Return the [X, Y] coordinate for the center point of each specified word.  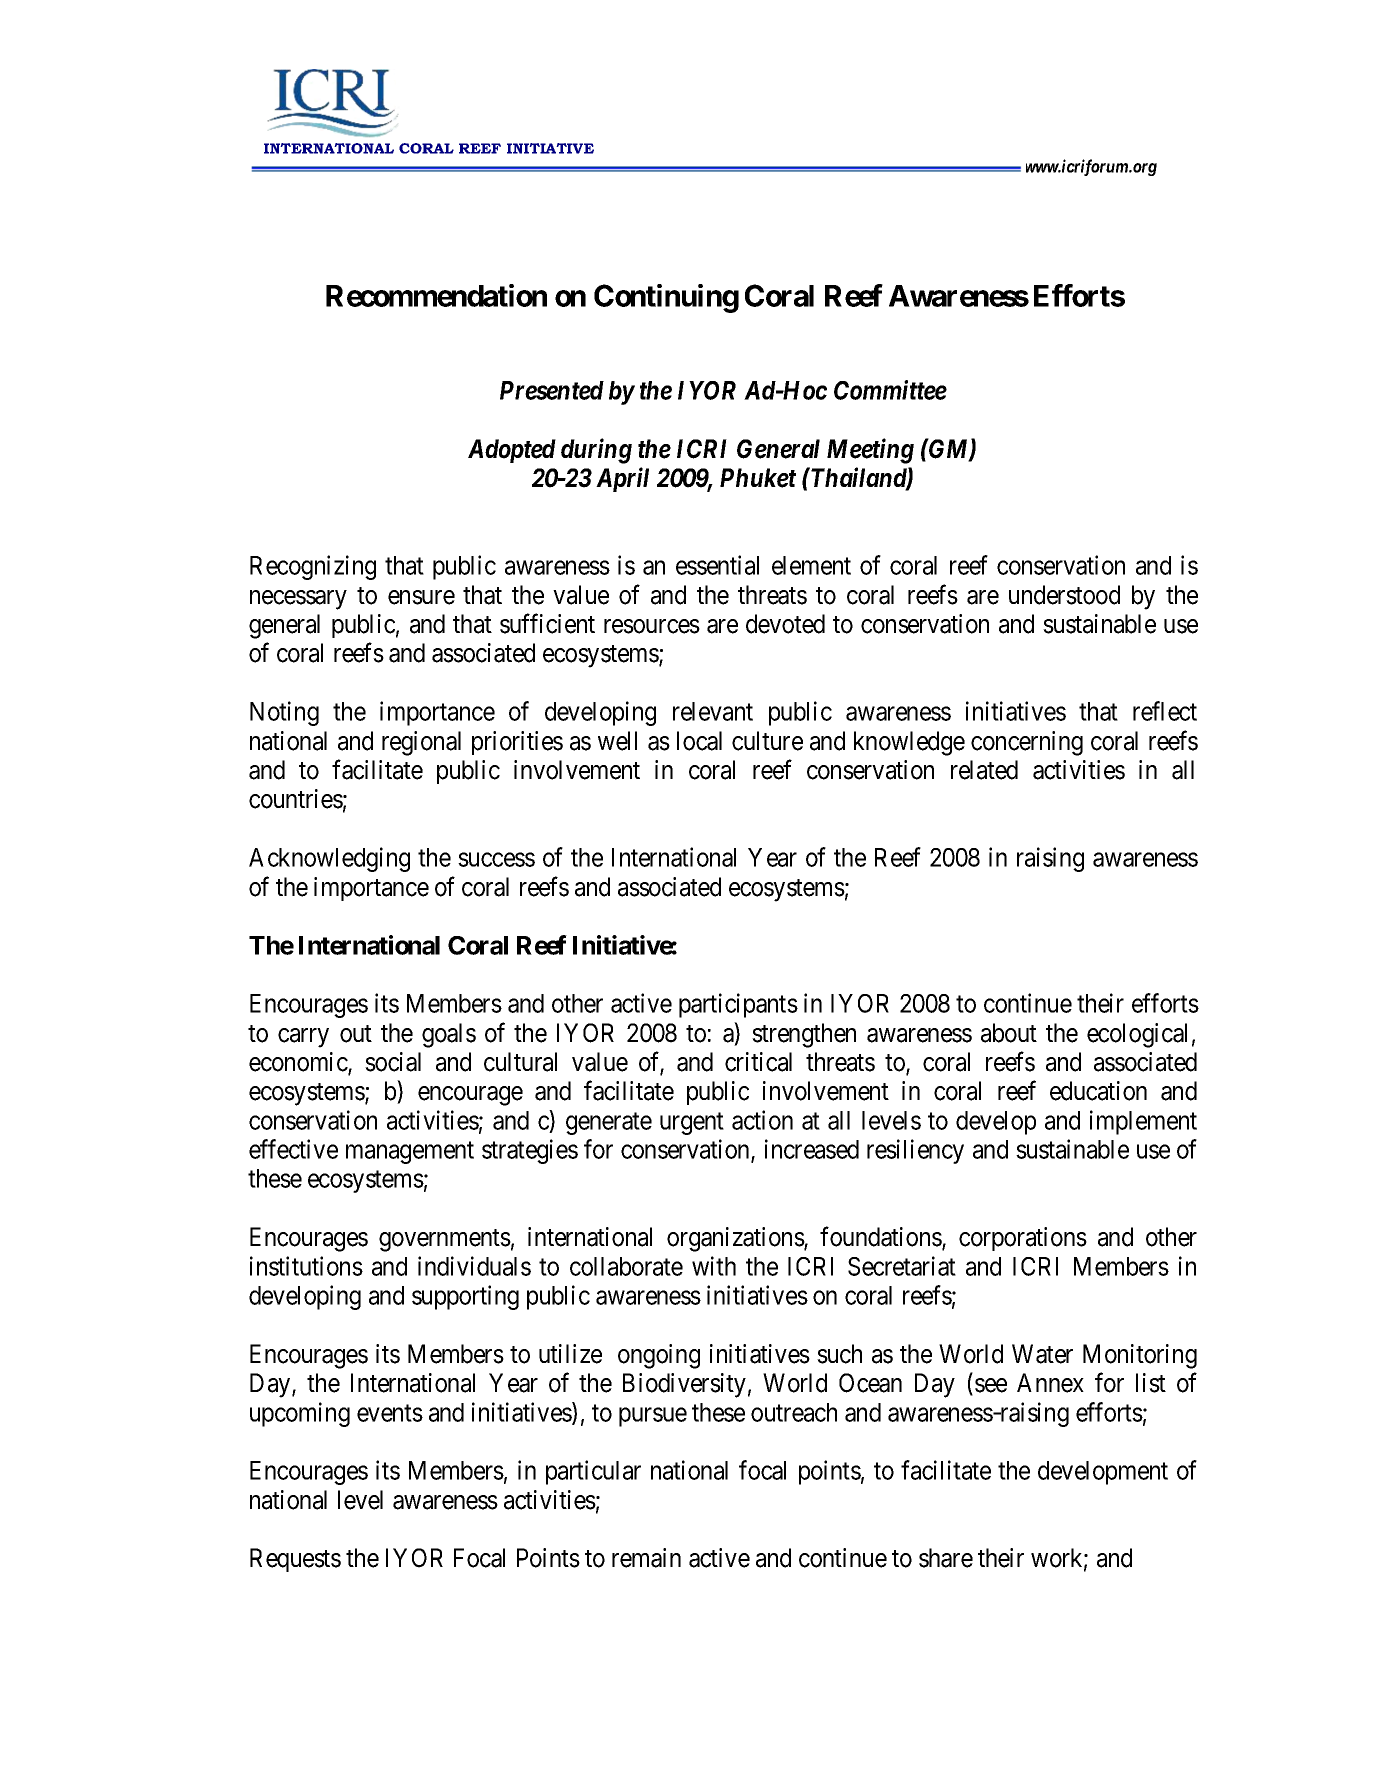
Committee [890, 390]
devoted [785, 624]
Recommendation [436, 295]
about [1009, 1033]
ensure [421, 597]
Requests [295, 1560]
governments [445, 1240]
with [714, 1266]
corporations [1023, 1239]
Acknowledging [329, 859]
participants [738, 1005]
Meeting [870, 451]
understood [1064, 595]
